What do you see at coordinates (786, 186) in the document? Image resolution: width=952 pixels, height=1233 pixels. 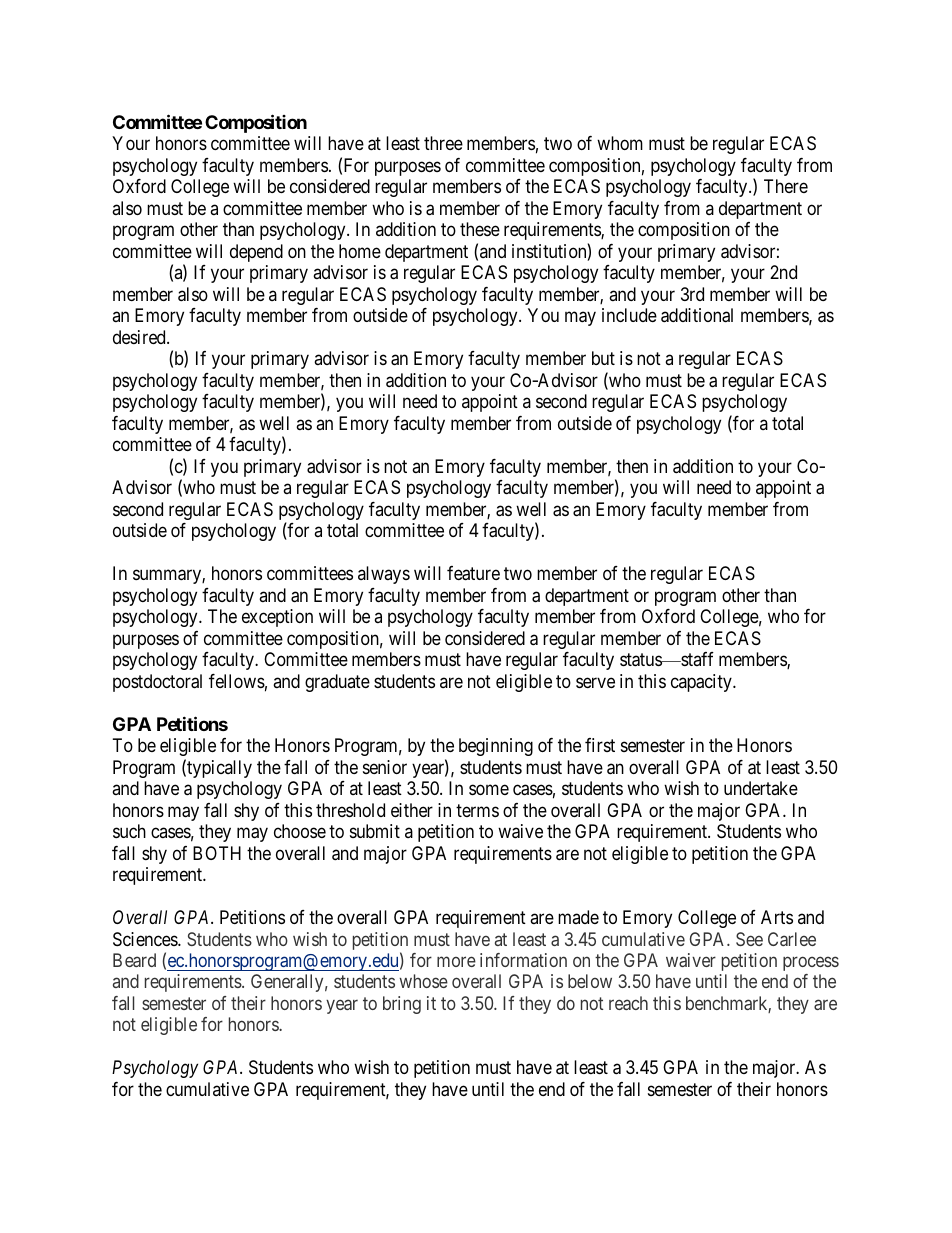 I see `There` at bounding box center [786, 186].
